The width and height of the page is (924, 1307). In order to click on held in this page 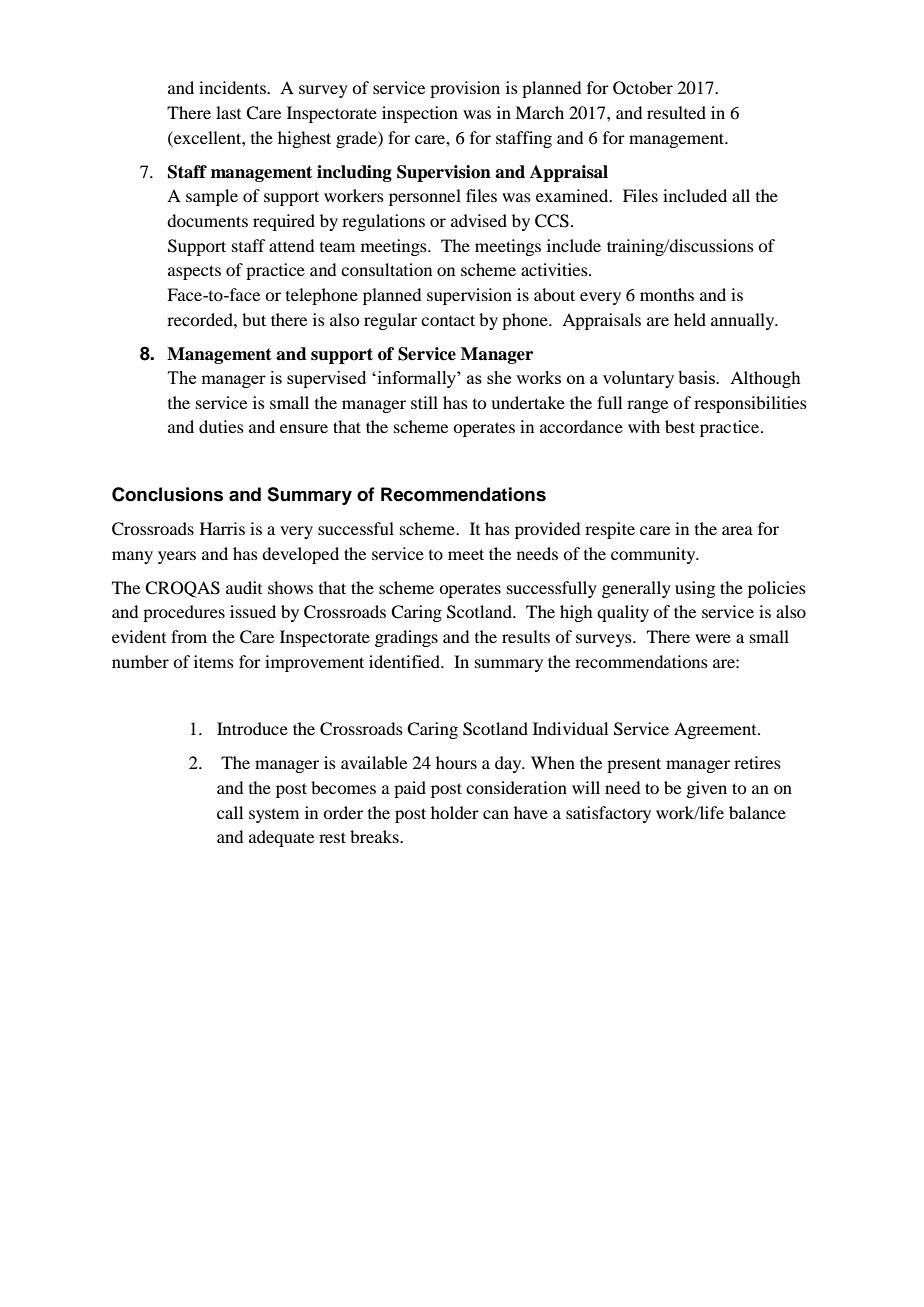, I will do `click(690, 319)`.
